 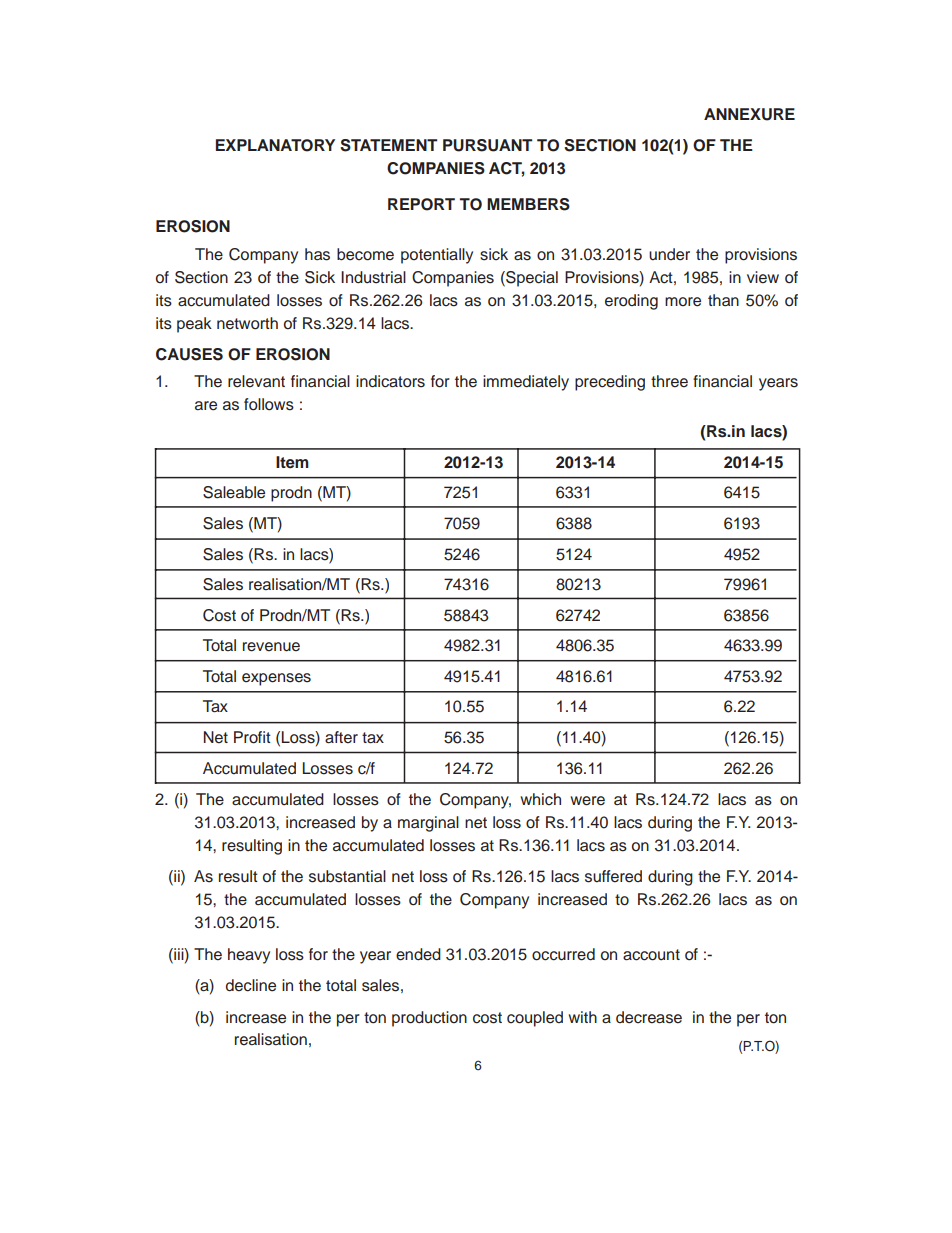 I want to click on under, so click(x=669, y=254).
